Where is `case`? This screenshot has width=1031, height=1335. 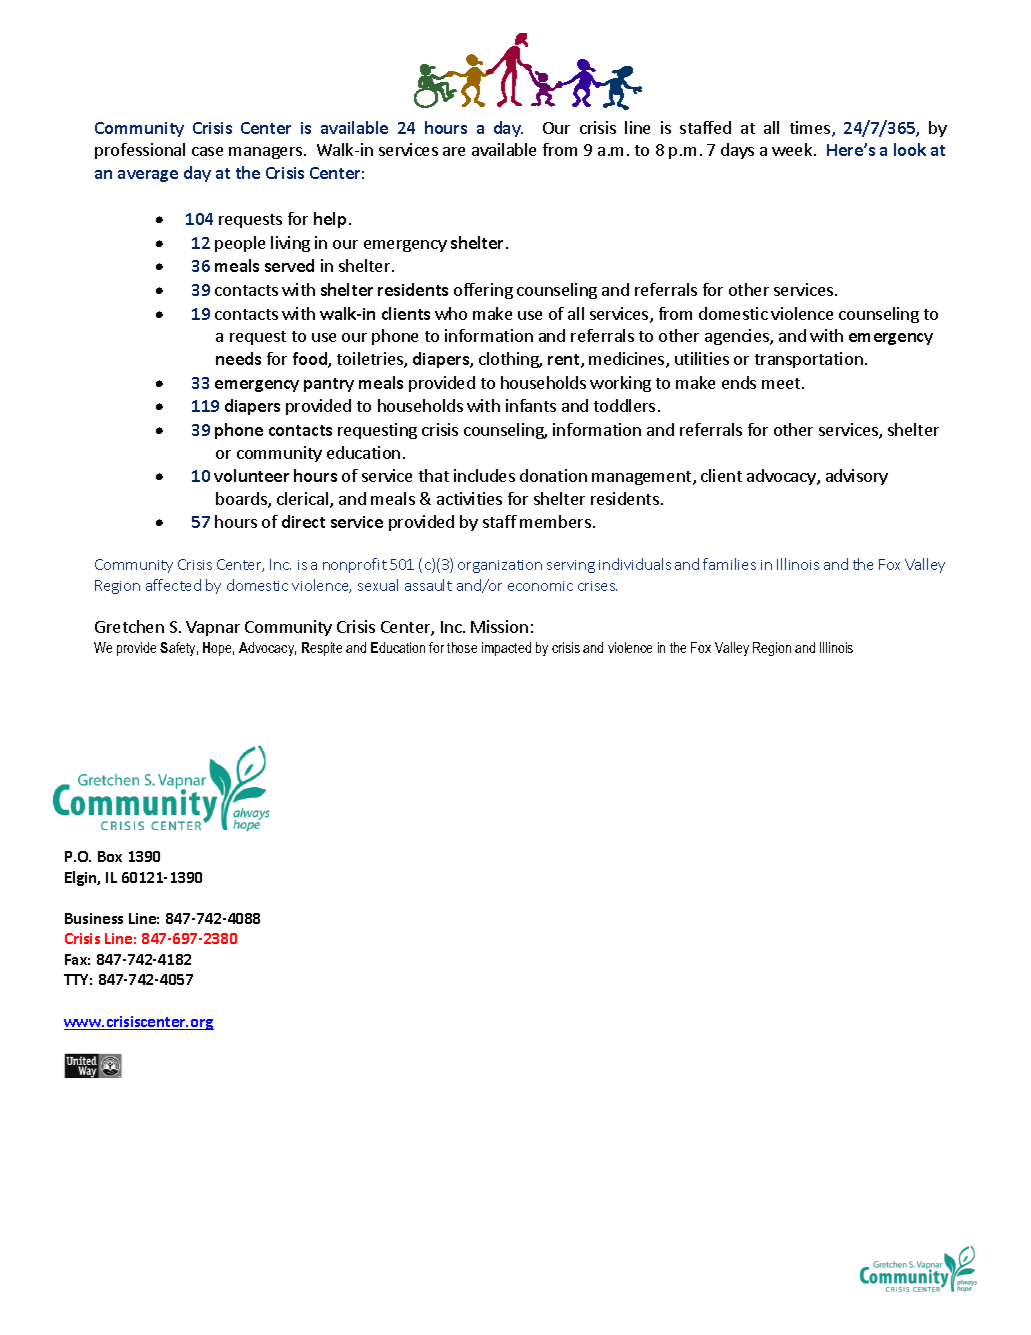
case is located at coordinates (207, 151).
